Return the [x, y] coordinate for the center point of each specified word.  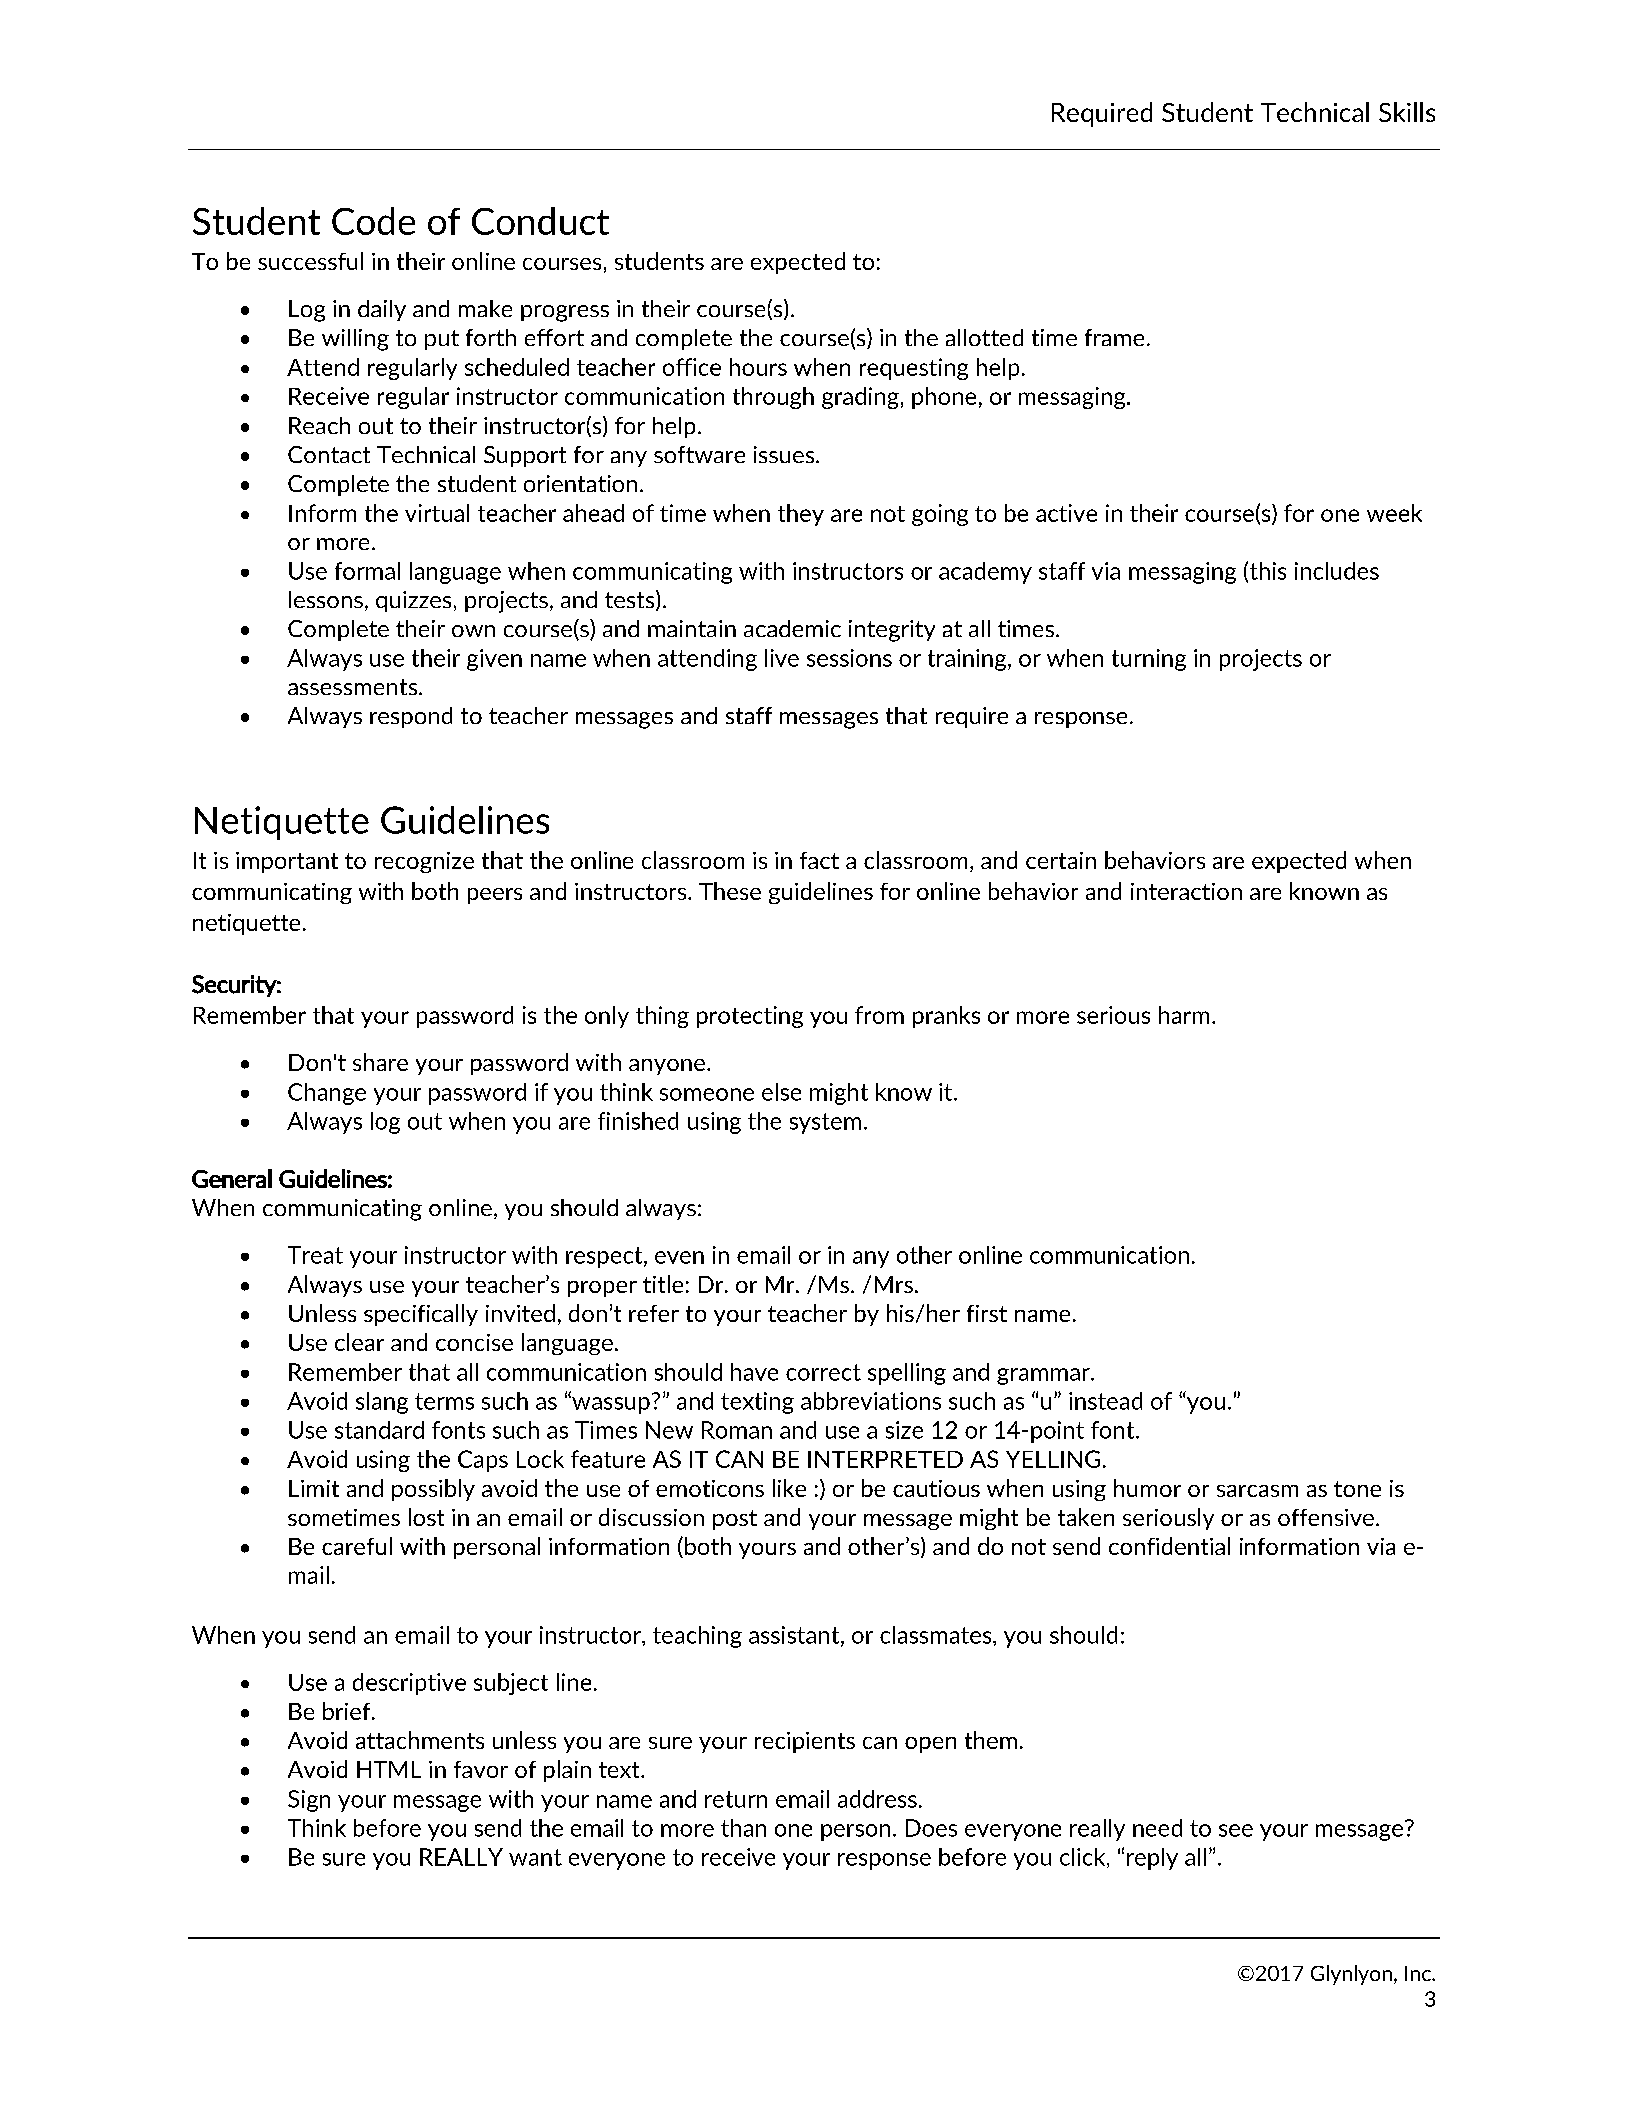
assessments [354, 687]
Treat [315, 1255]
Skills [1407, 112]
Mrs [894, 1284]
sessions [849, 658]
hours [758, 367]
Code [373, 221]
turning [1149, 660]
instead [1105, 1401]
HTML [389, 1769]
